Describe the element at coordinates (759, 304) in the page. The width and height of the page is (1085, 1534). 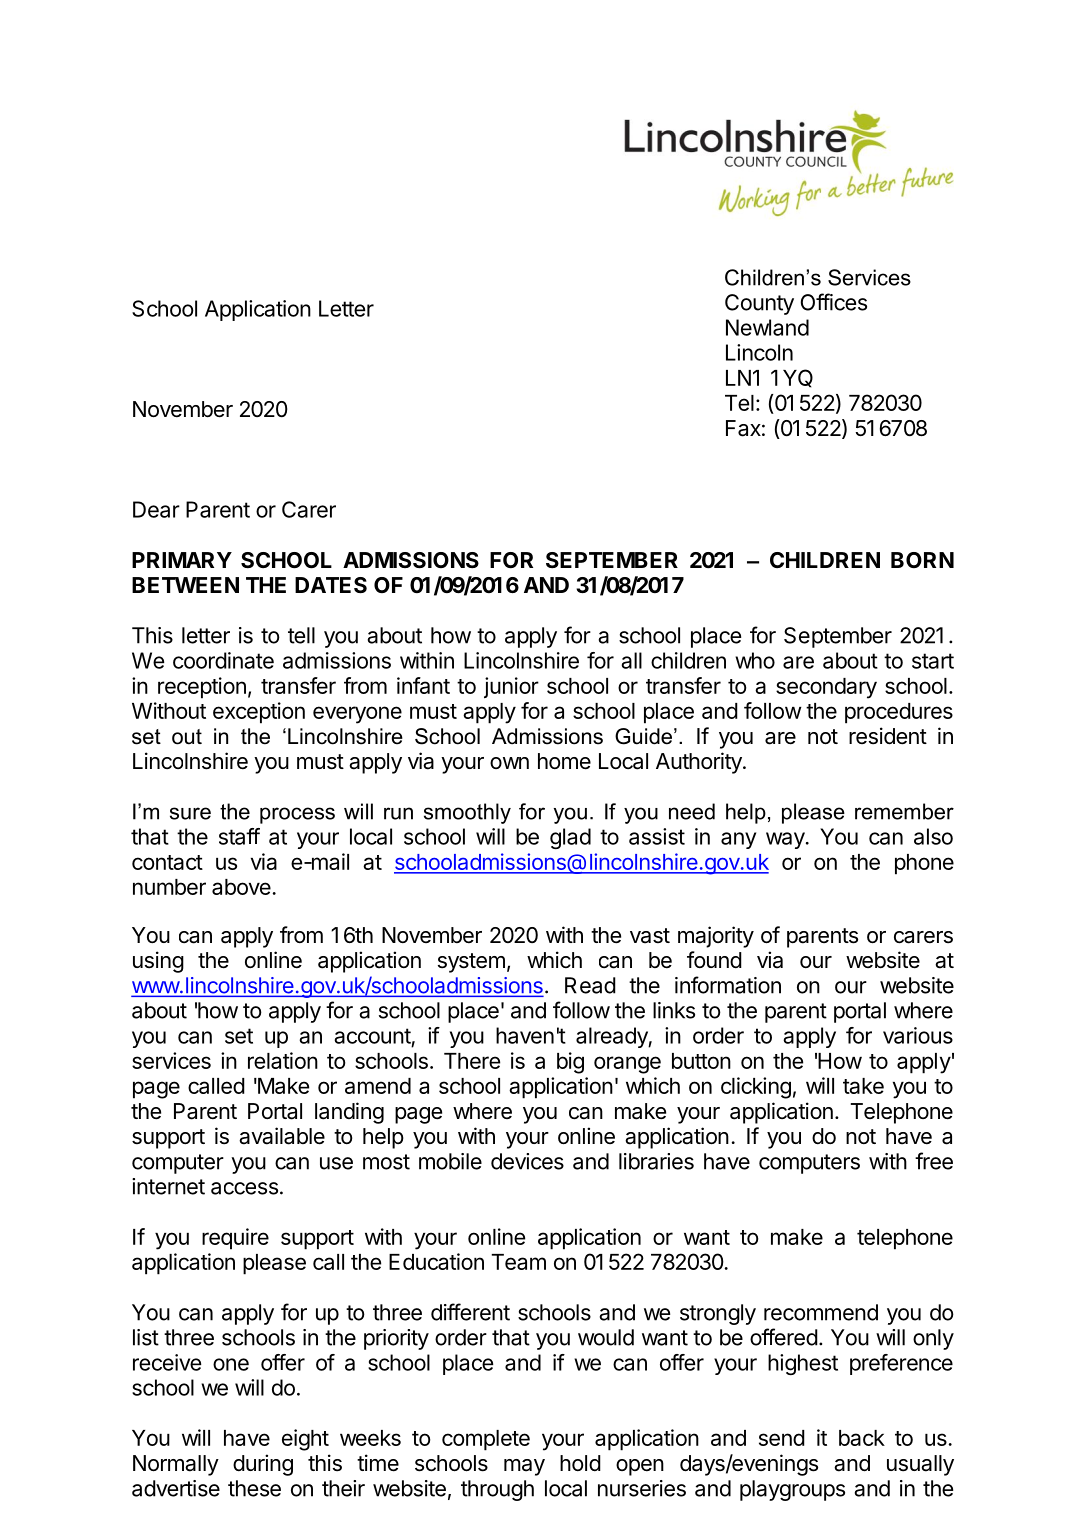
I see `County` at that location.
